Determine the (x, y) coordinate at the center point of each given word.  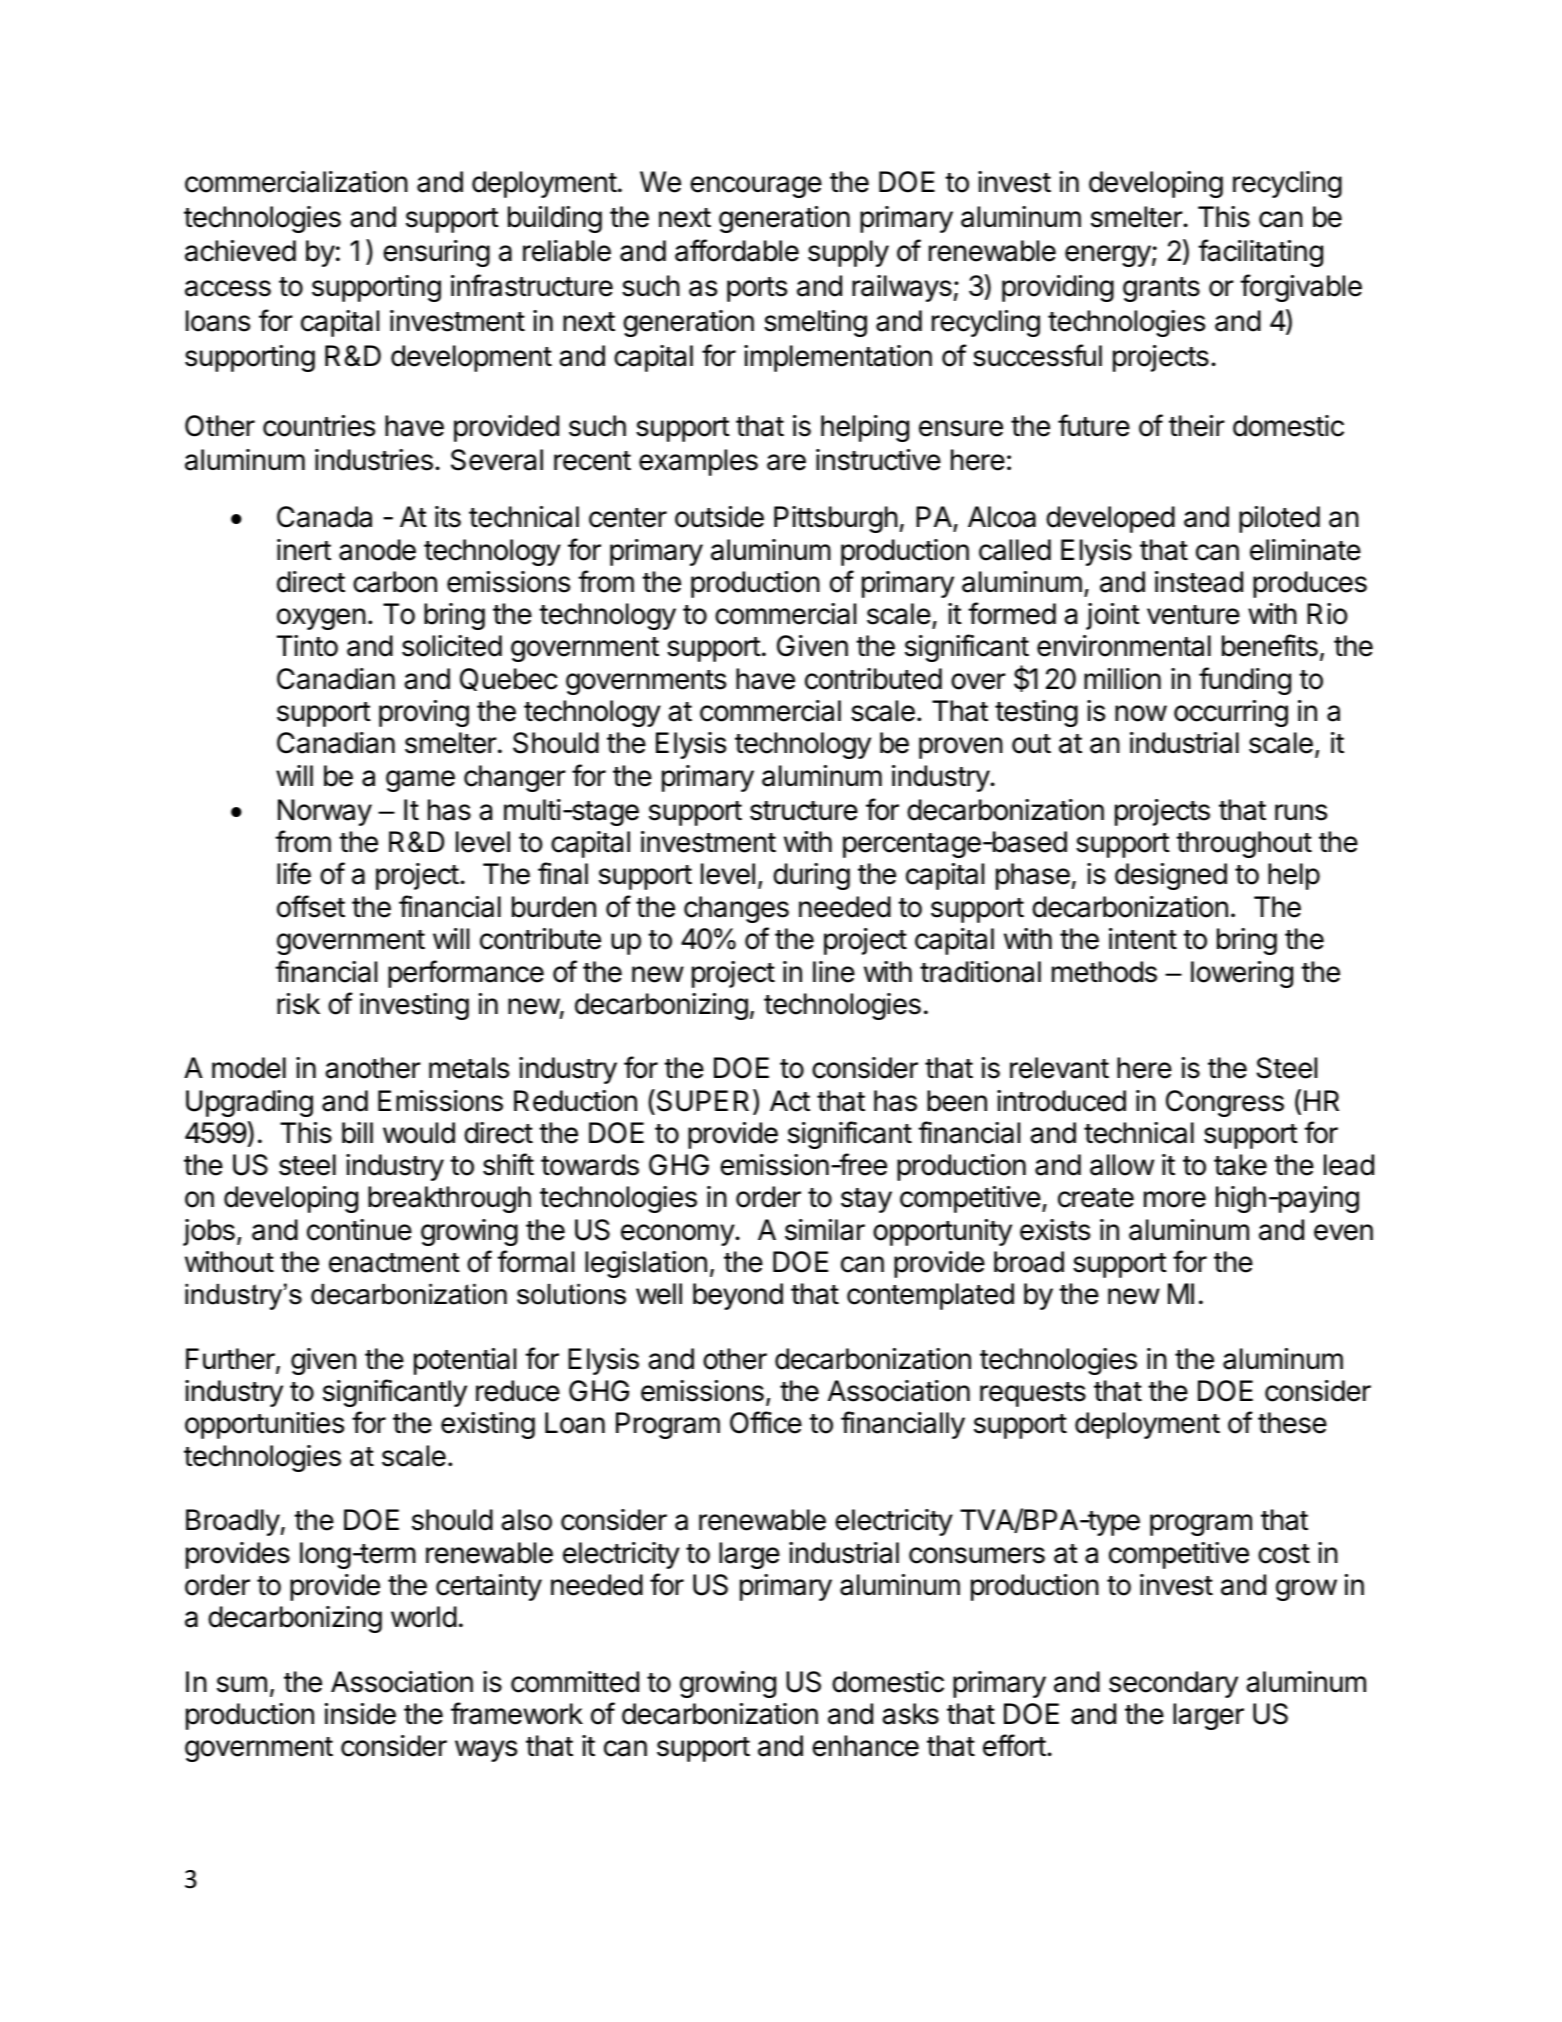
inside (360, 1714)
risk (298, 1004)
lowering (1242, 974)
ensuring (436, 253)
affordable (737, 250)
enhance (865, 1746)
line (834, 972)
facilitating (1260, 253)
